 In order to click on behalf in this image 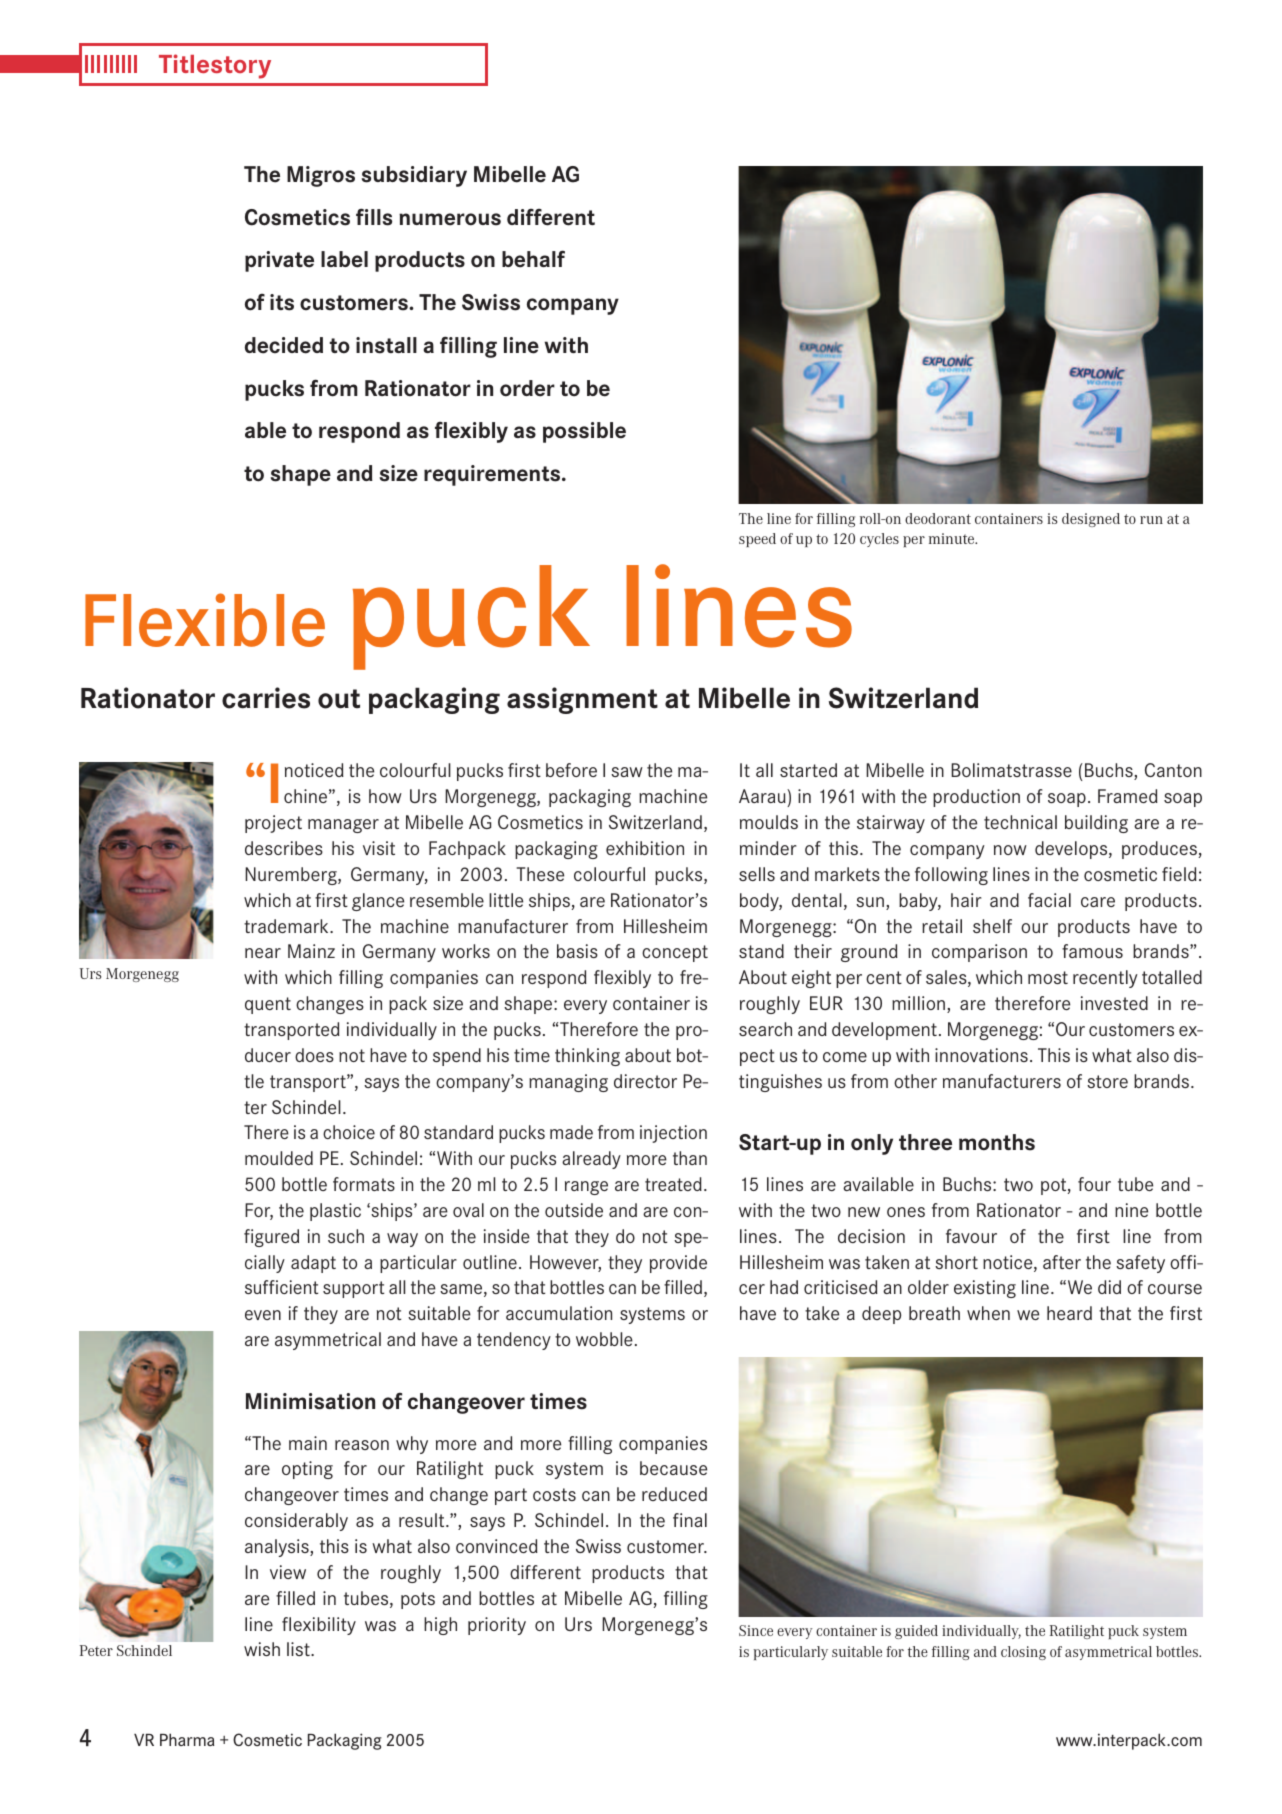, I will do `click(533, 259)`.
